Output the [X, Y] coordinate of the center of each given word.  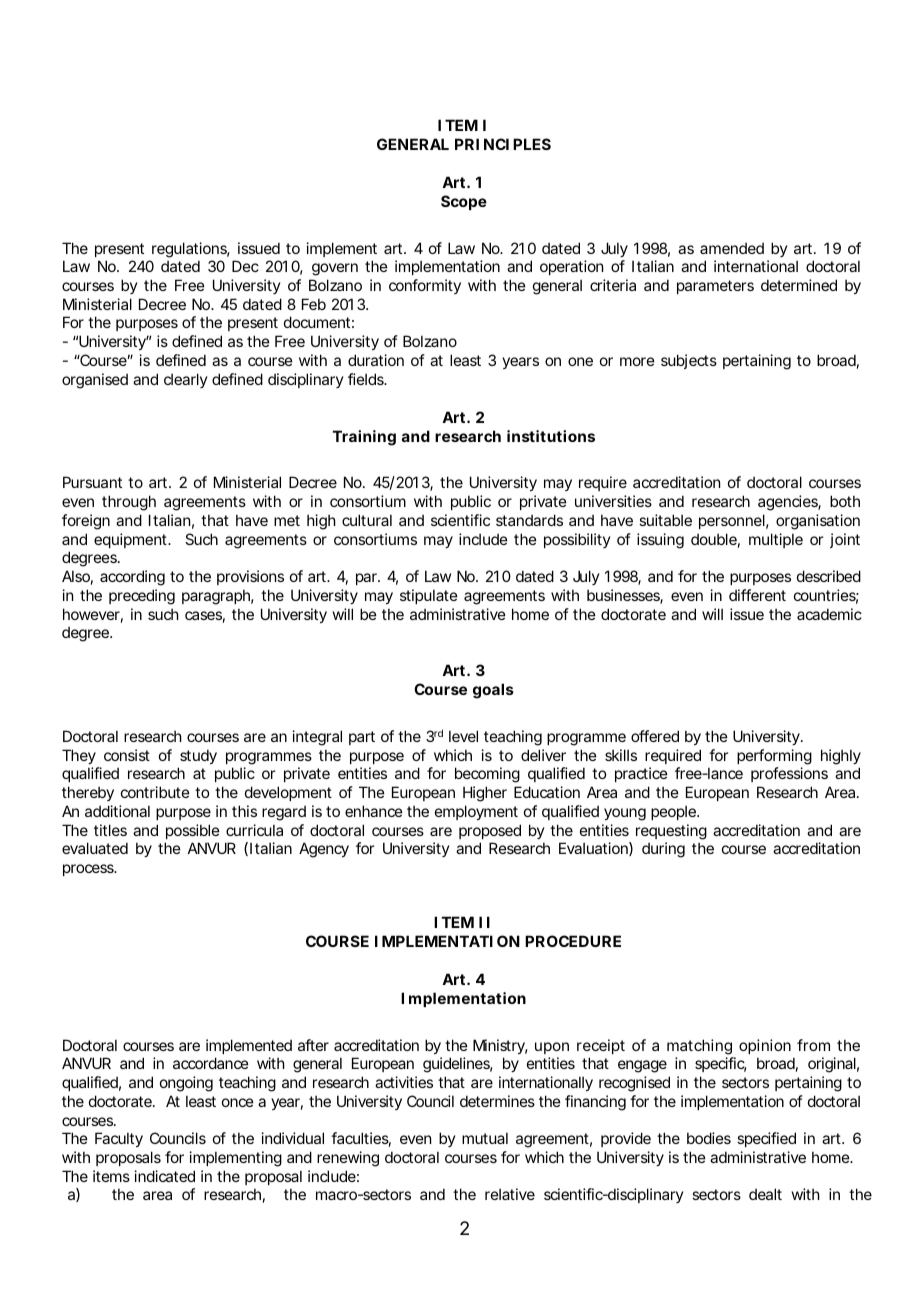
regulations [191, 250]
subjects [689, 361]
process [89, 870]
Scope [464, 202]
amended [732, 248]
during [663, 850]
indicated [165, 1176]
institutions [551, 436]
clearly [185, 380]
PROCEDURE [573, 941]
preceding [142, 597]
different [757, 595]
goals [493, 691]
